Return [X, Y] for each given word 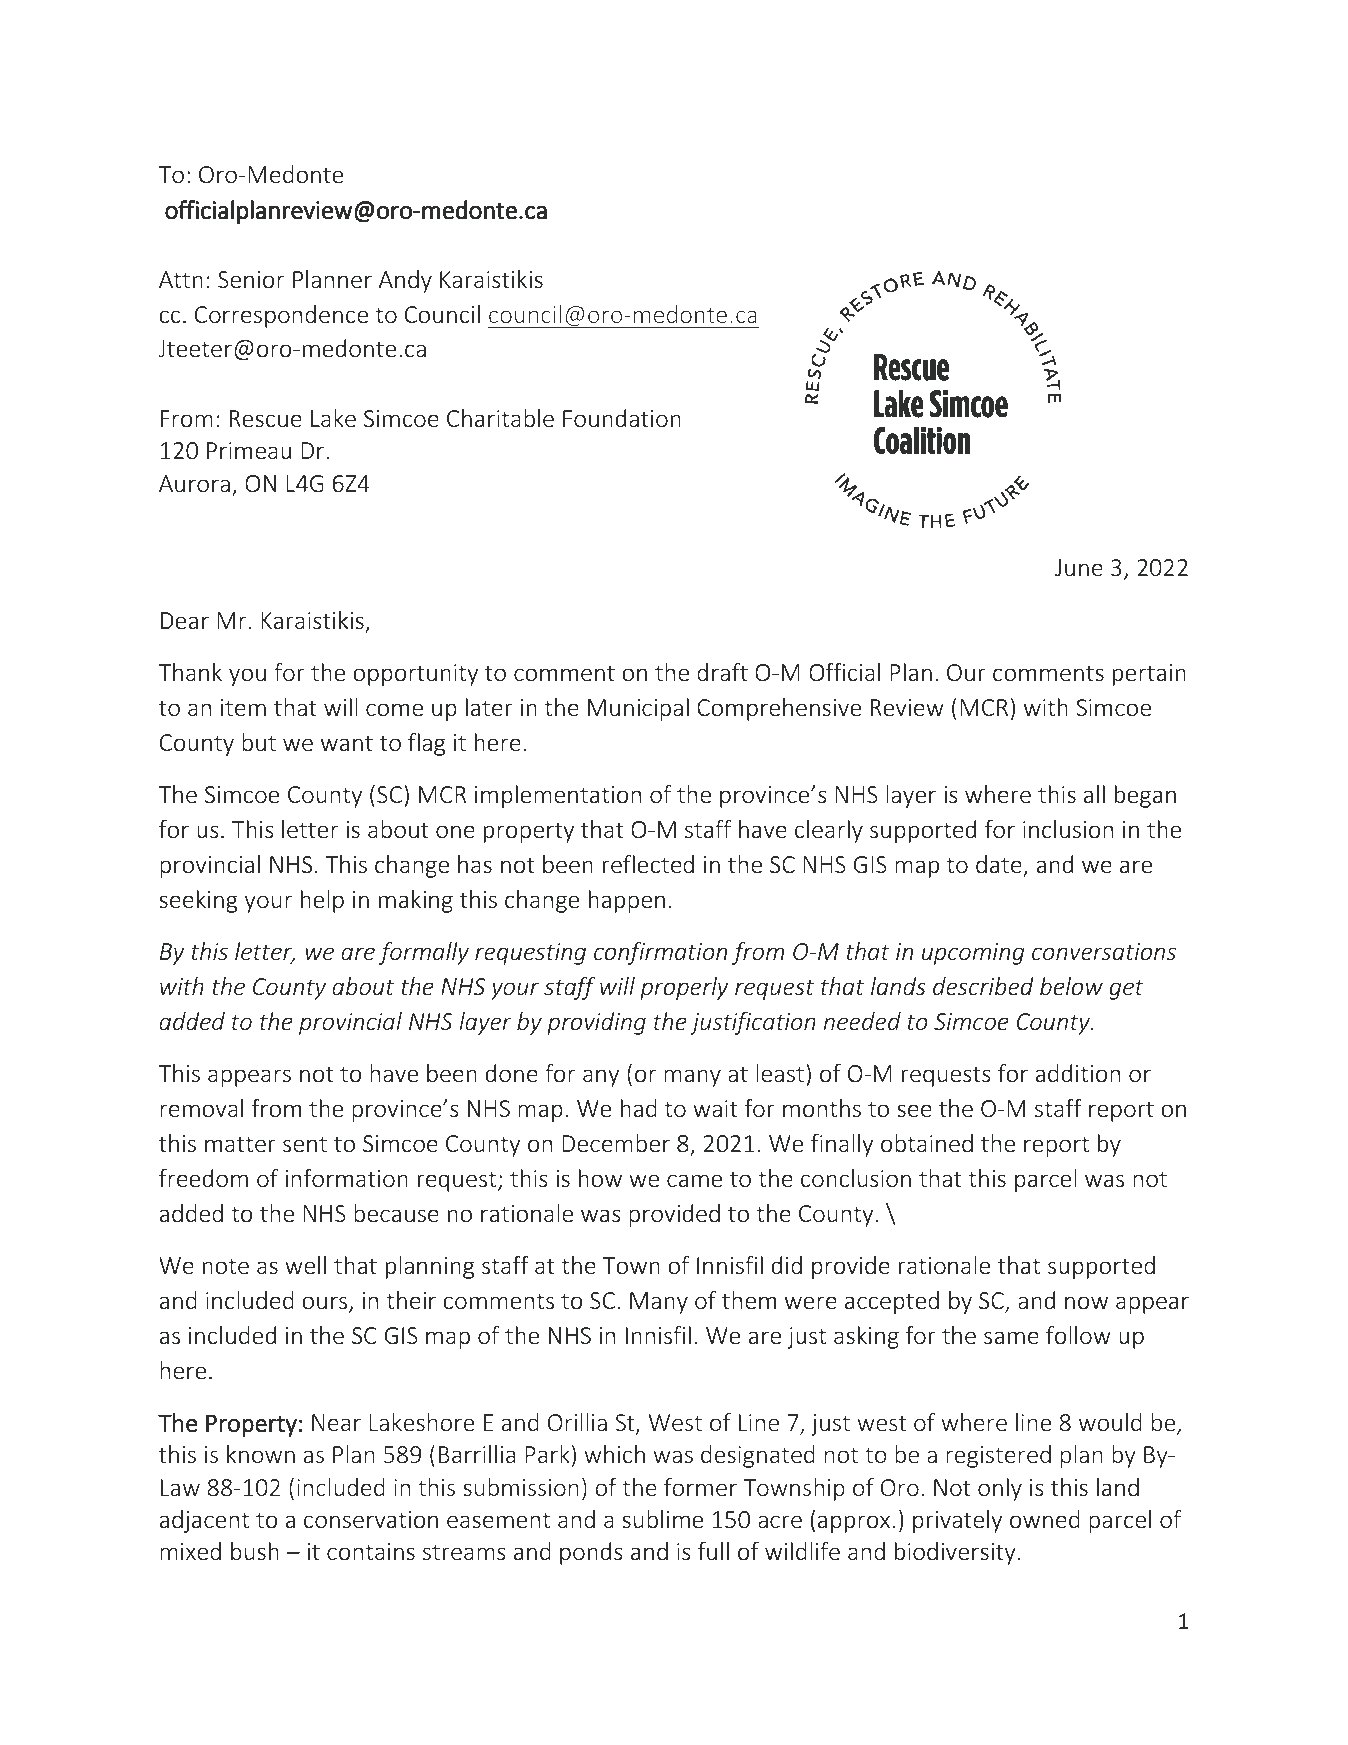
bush [255, 1551]
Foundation [622, 418]
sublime [662, 1519]
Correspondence [281, 316]
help [322, 901]
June [1079, 568]
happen [627, 901]
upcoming [973, 954]
